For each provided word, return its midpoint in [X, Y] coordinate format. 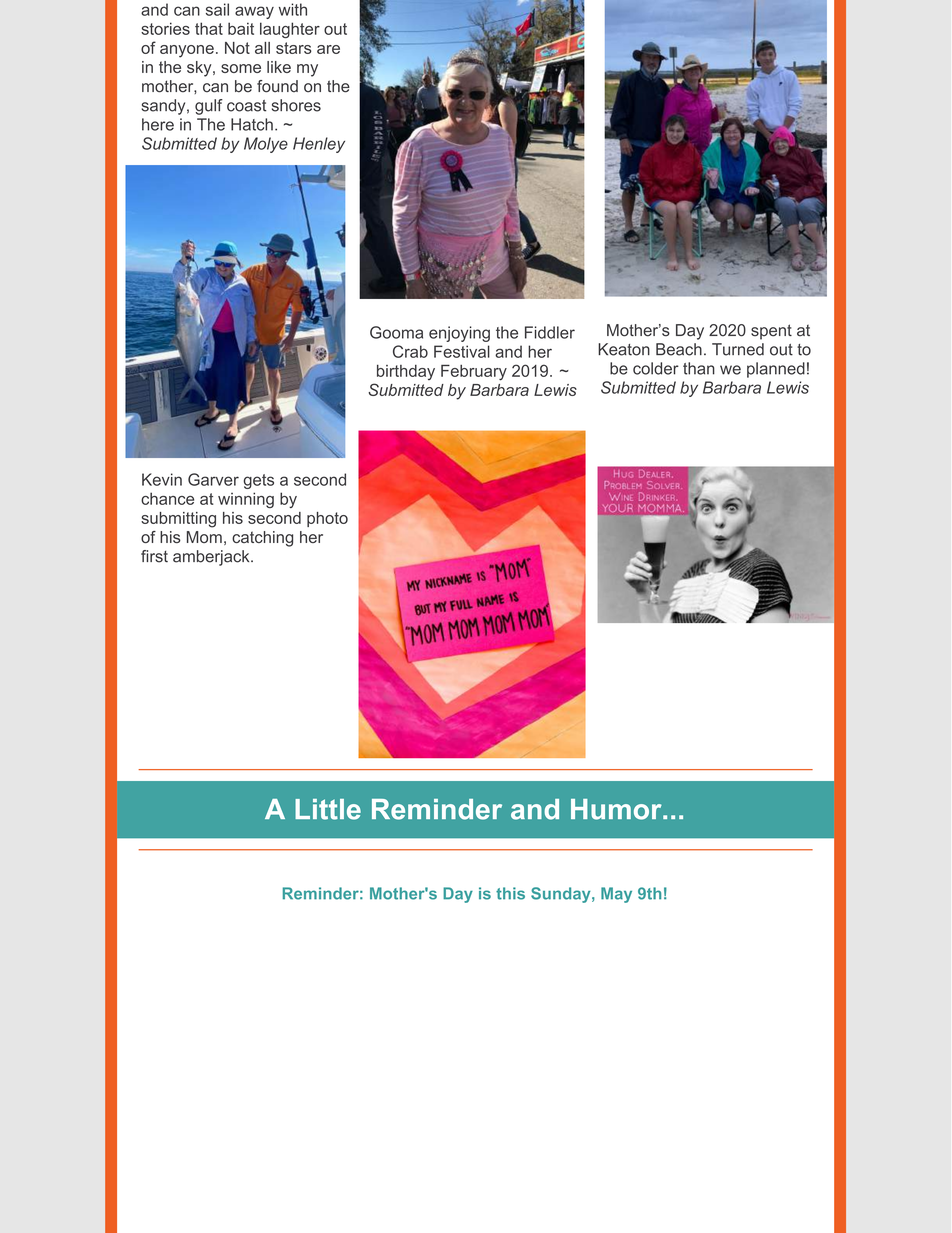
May [616, 895]
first [154, 556]
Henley [319, 145]
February [474, 372]
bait [241, 28]
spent [771, 332]
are [328, 49]
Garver [213, 479]
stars [294, 48]
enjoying [459, 334]
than [699, 368]
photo [327, 519]
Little [328, 809]
